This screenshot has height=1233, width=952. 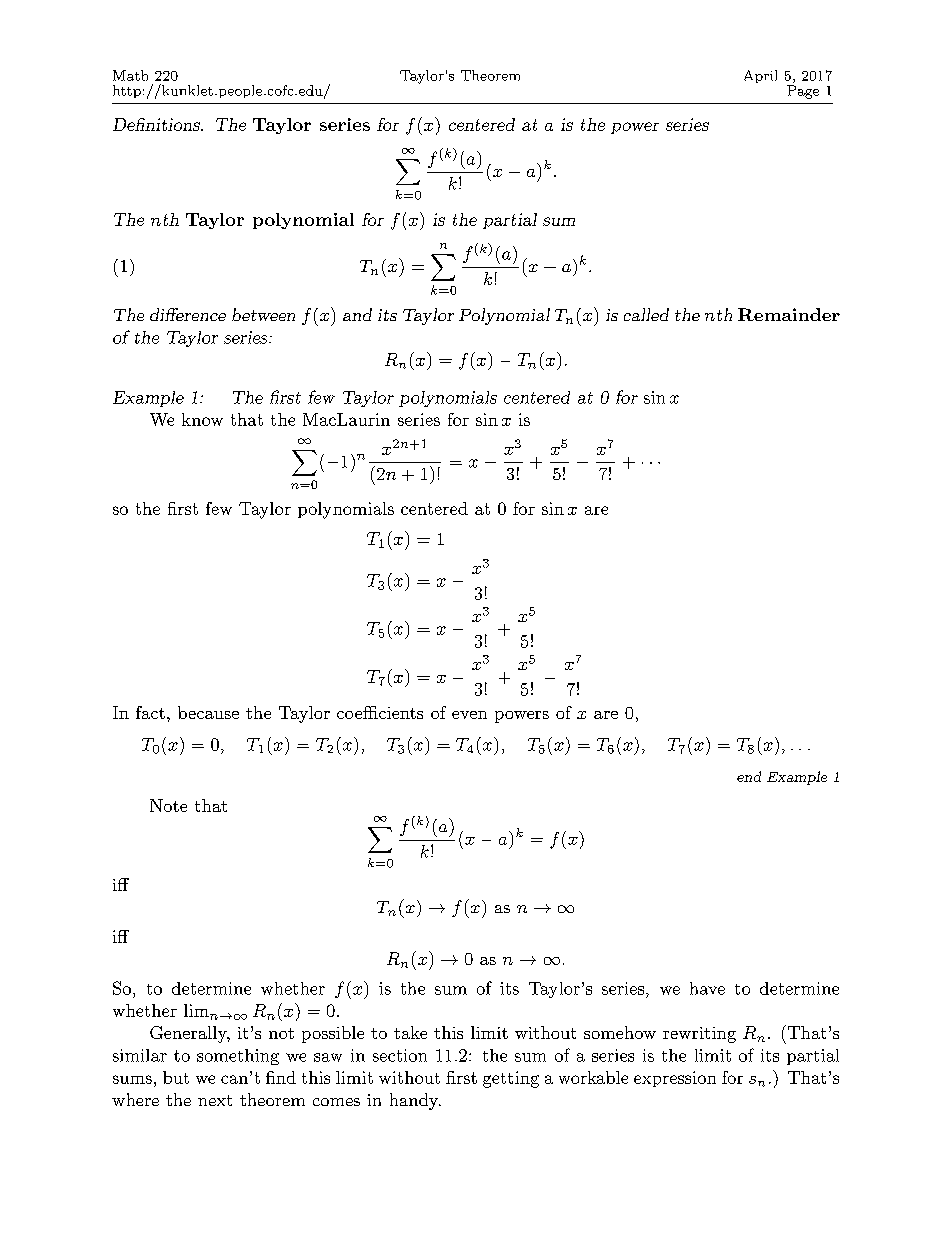 I want to click on getting, so click(x=511, y=1079).
